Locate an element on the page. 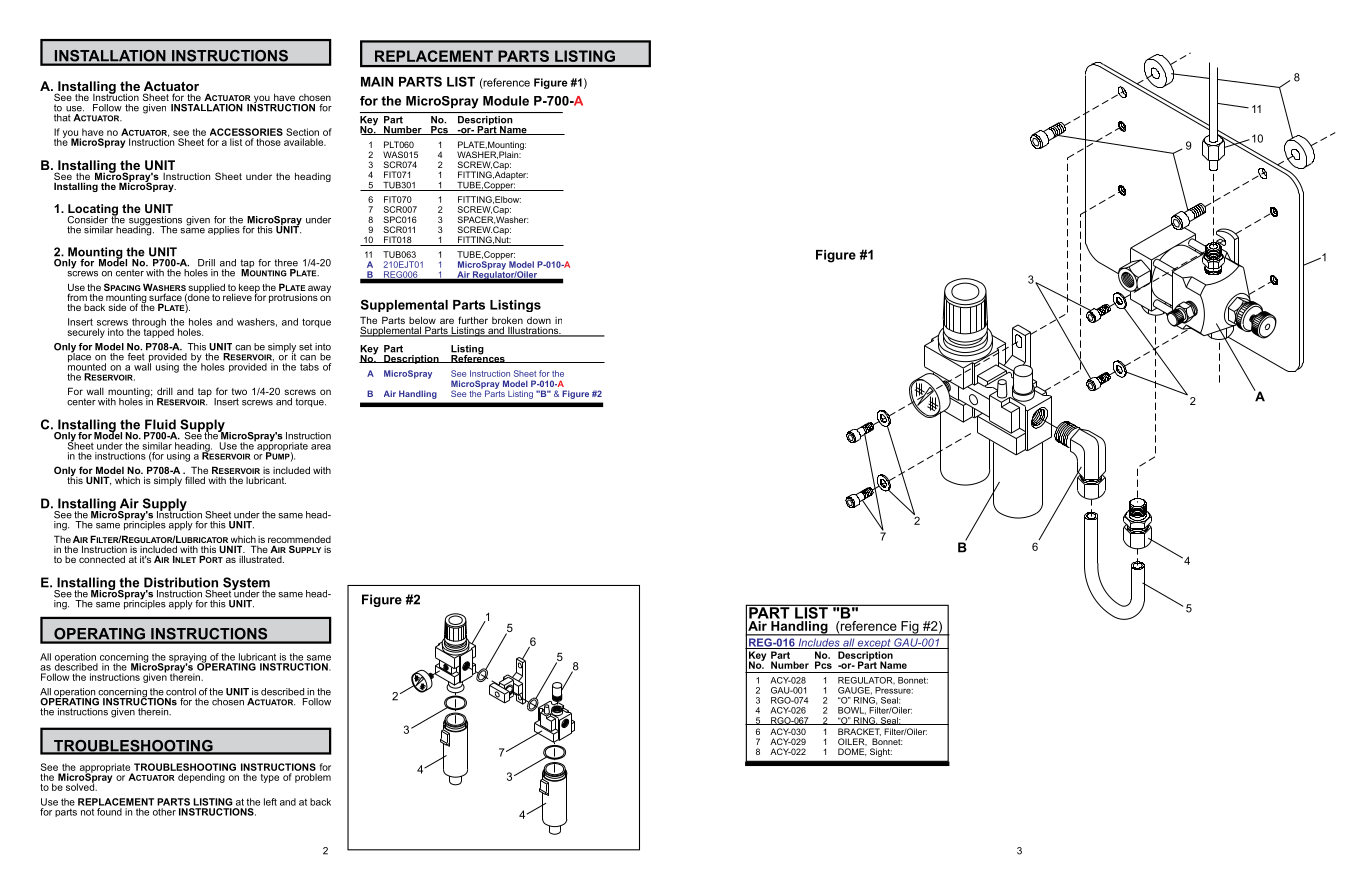 Image resolution: width=1372 pixels, height=887 pixels. that is located at coordinates (62, 118).
